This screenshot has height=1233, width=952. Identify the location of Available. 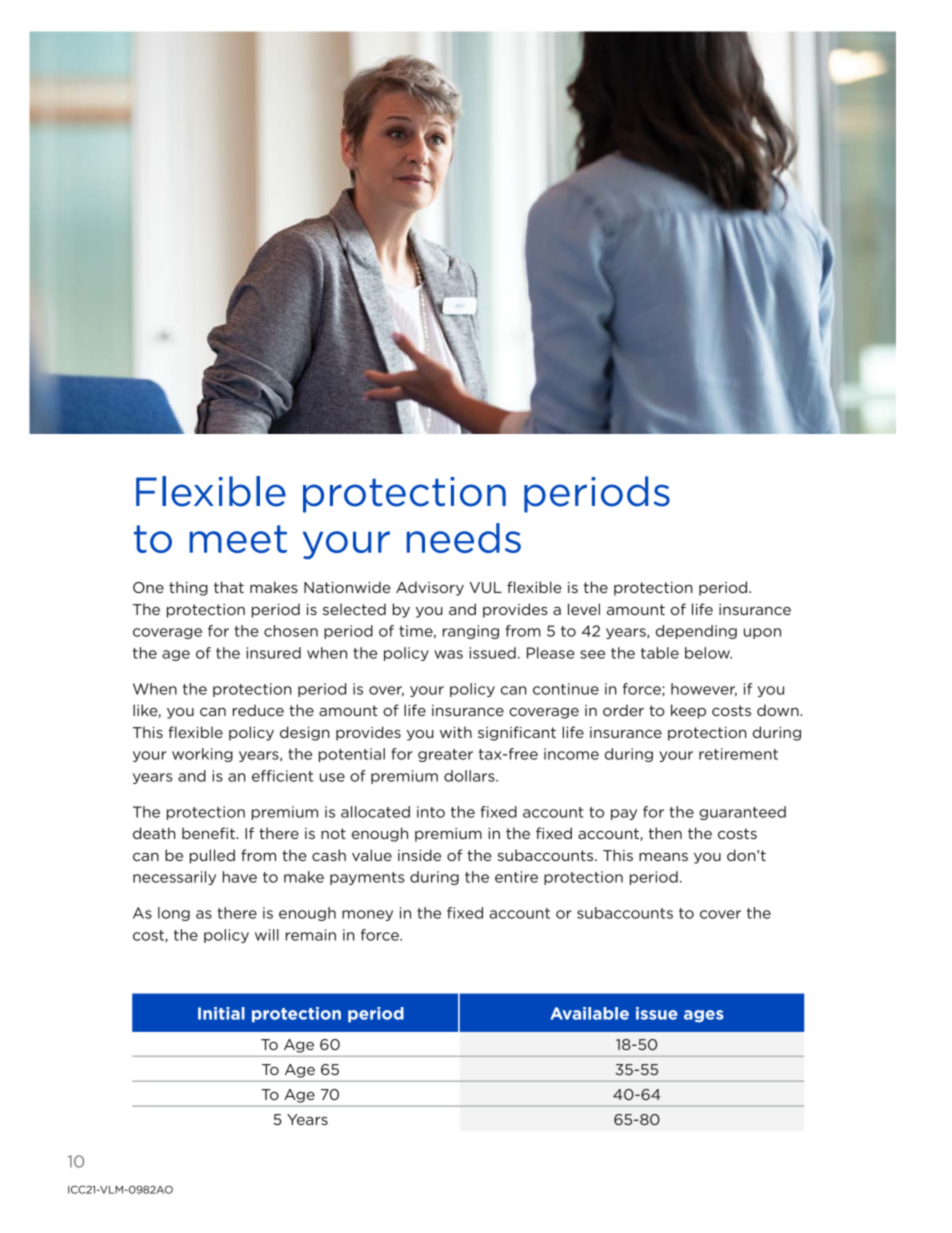
(589, 1013).
